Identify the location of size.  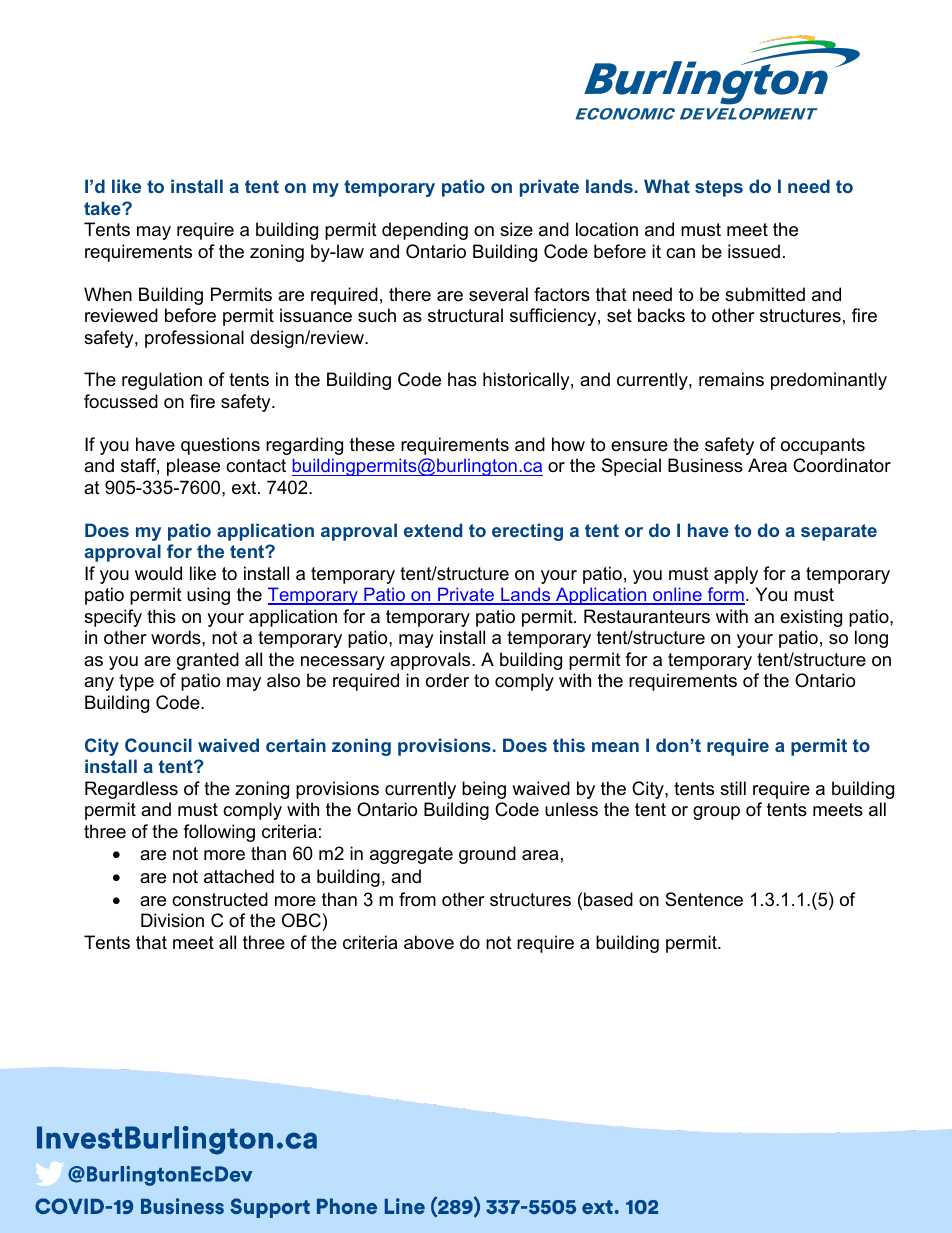
(516, 229).
